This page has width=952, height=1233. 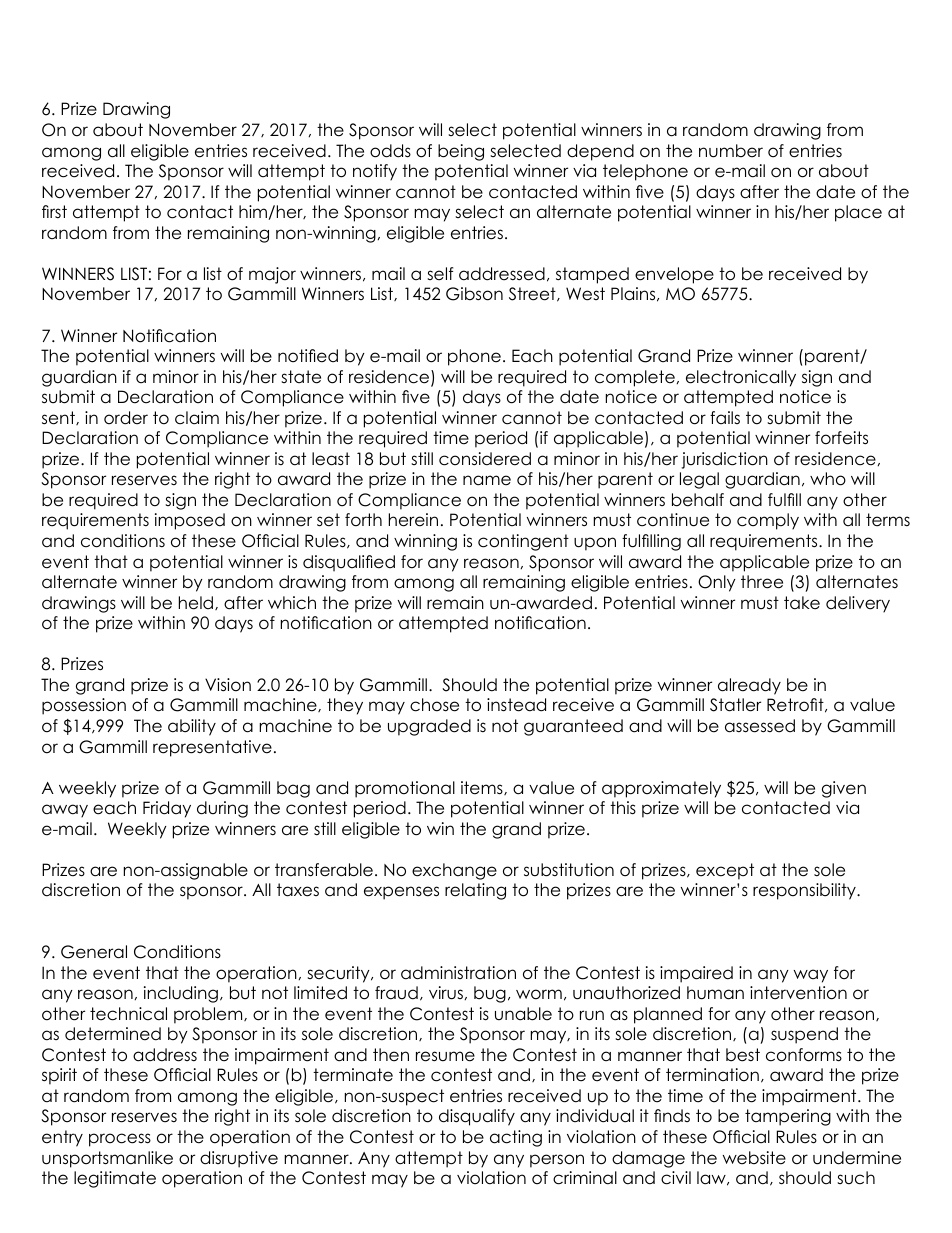 I want to click on imposed, so click(x=190, y=521).
